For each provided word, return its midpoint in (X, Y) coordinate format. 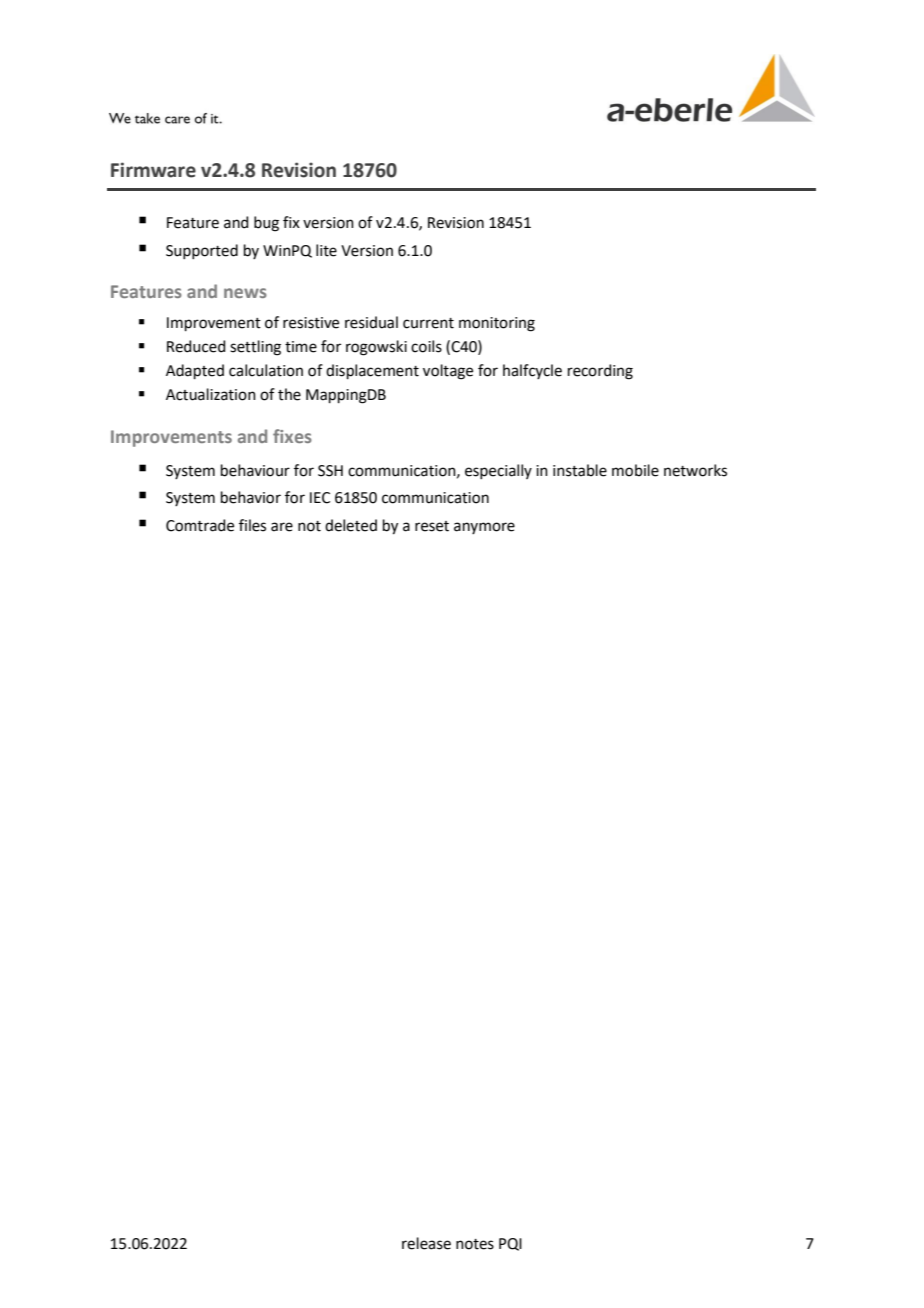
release (426, 1243)
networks (695, 470)
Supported (202, 251)
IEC (320, 498)
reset (432, 526)
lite (326, 250)
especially (498, 471)
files (252, 525)
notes (475, 1244)
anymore (484, 528)
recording (600, 372)
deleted (351, 525)
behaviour (255, 470)
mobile (635, 470)
